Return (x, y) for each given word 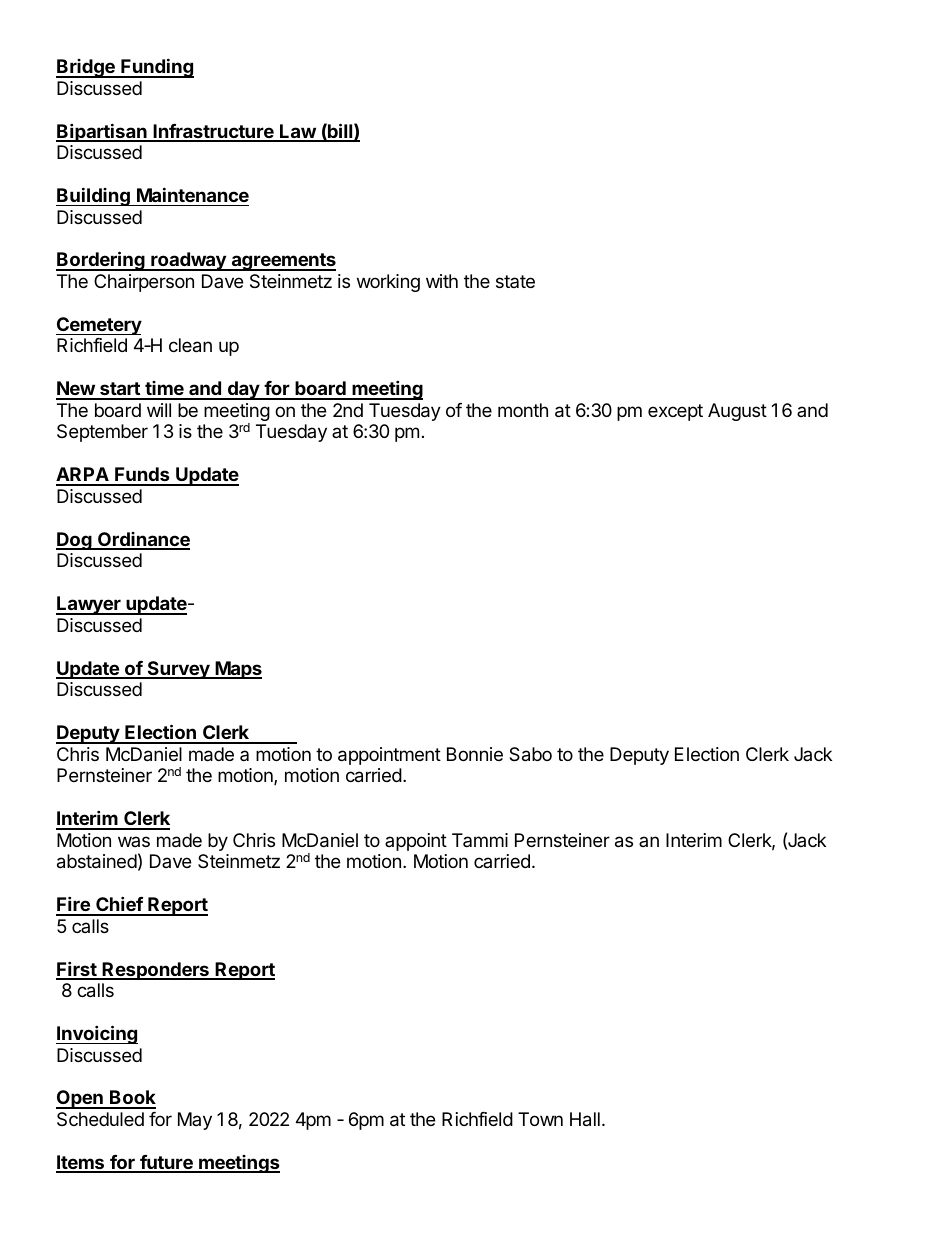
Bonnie (475, 754)
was (134, 841)
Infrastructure (213, 132)
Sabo (530, 754)
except (675, 412)
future (166, 1163)
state (515, 281)
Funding (156, 68)
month (523, 410)
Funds (142, 476)
